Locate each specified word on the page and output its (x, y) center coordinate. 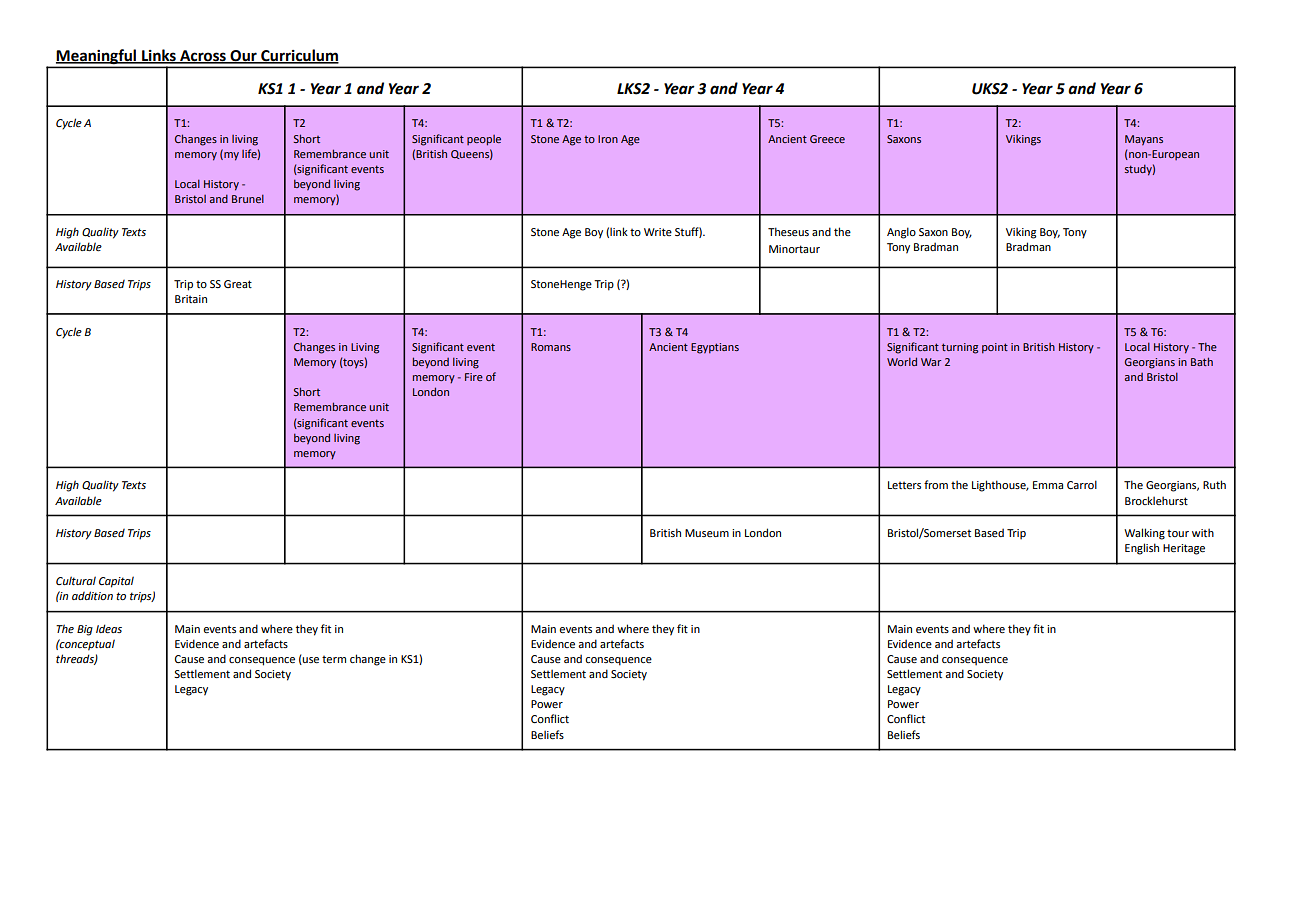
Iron (608, 139)
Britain (191, 299)
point (995, 348)
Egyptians (715, 348)
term (334, 659)
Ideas (109, 628)
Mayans (1144, 140)
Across (203, 56)
